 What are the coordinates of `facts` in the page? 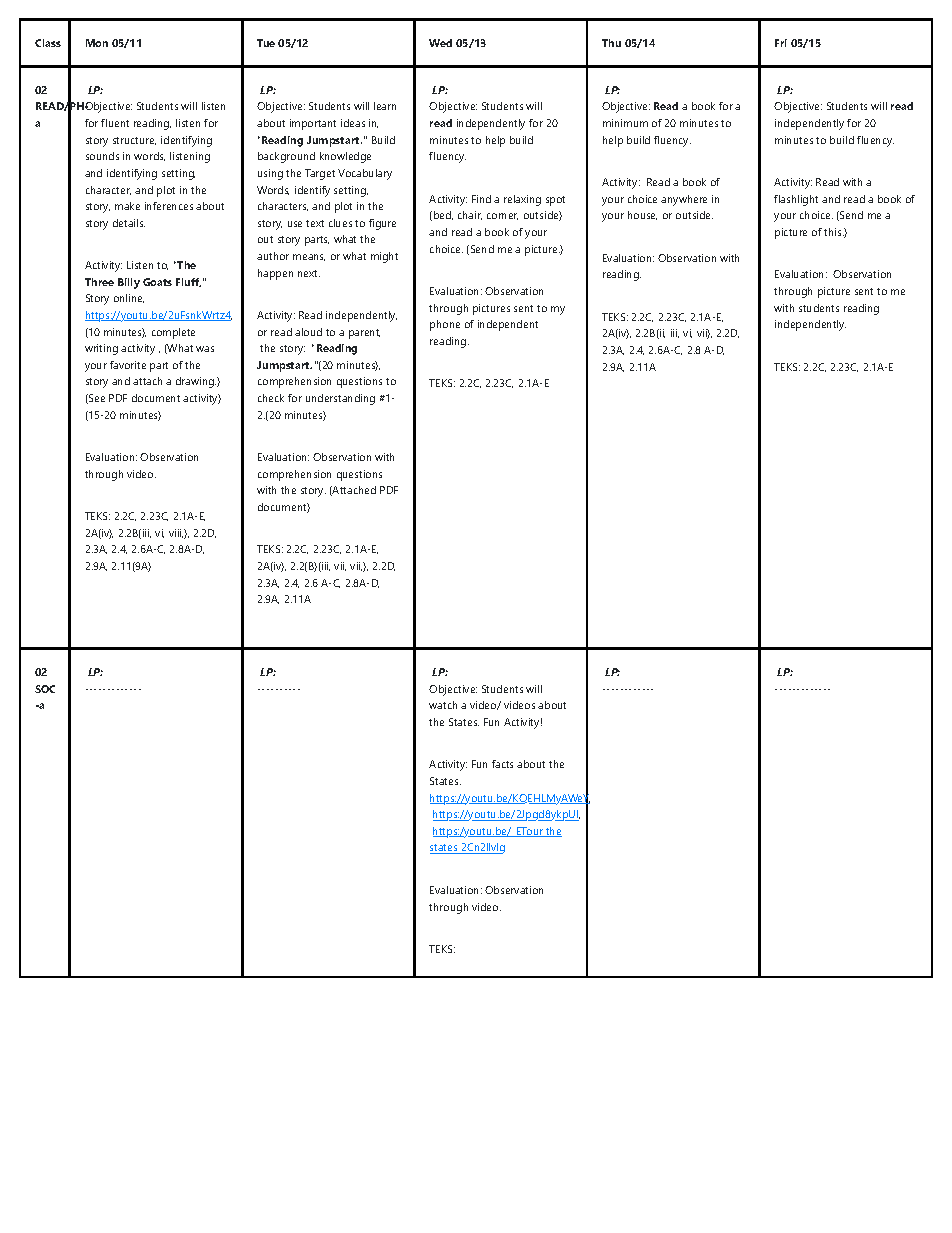 It's located at (502, 764).
